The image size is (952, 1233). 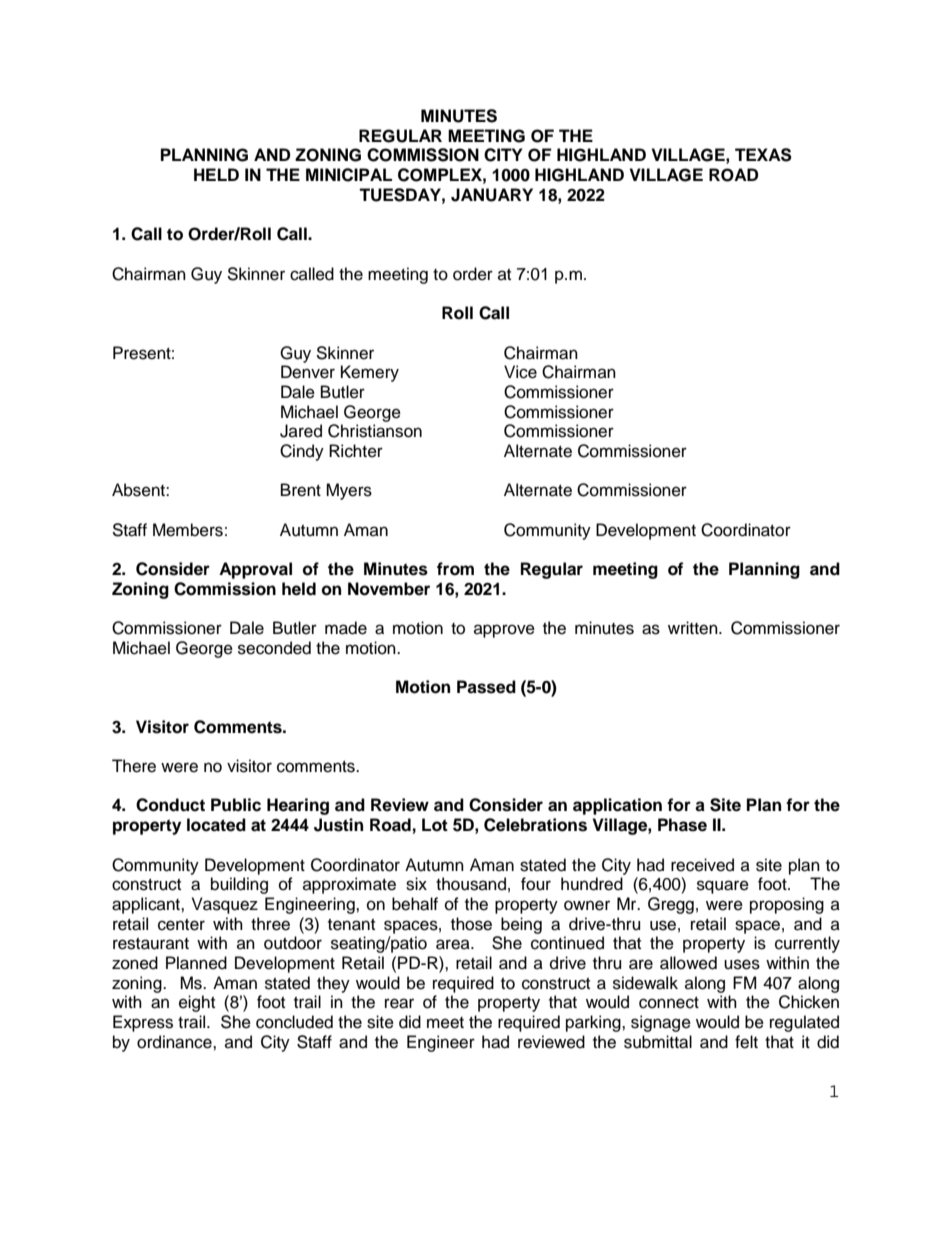 What do you see at coordinates (455, 569) in the image?
I see `from` at bounding box center [455, 569].
